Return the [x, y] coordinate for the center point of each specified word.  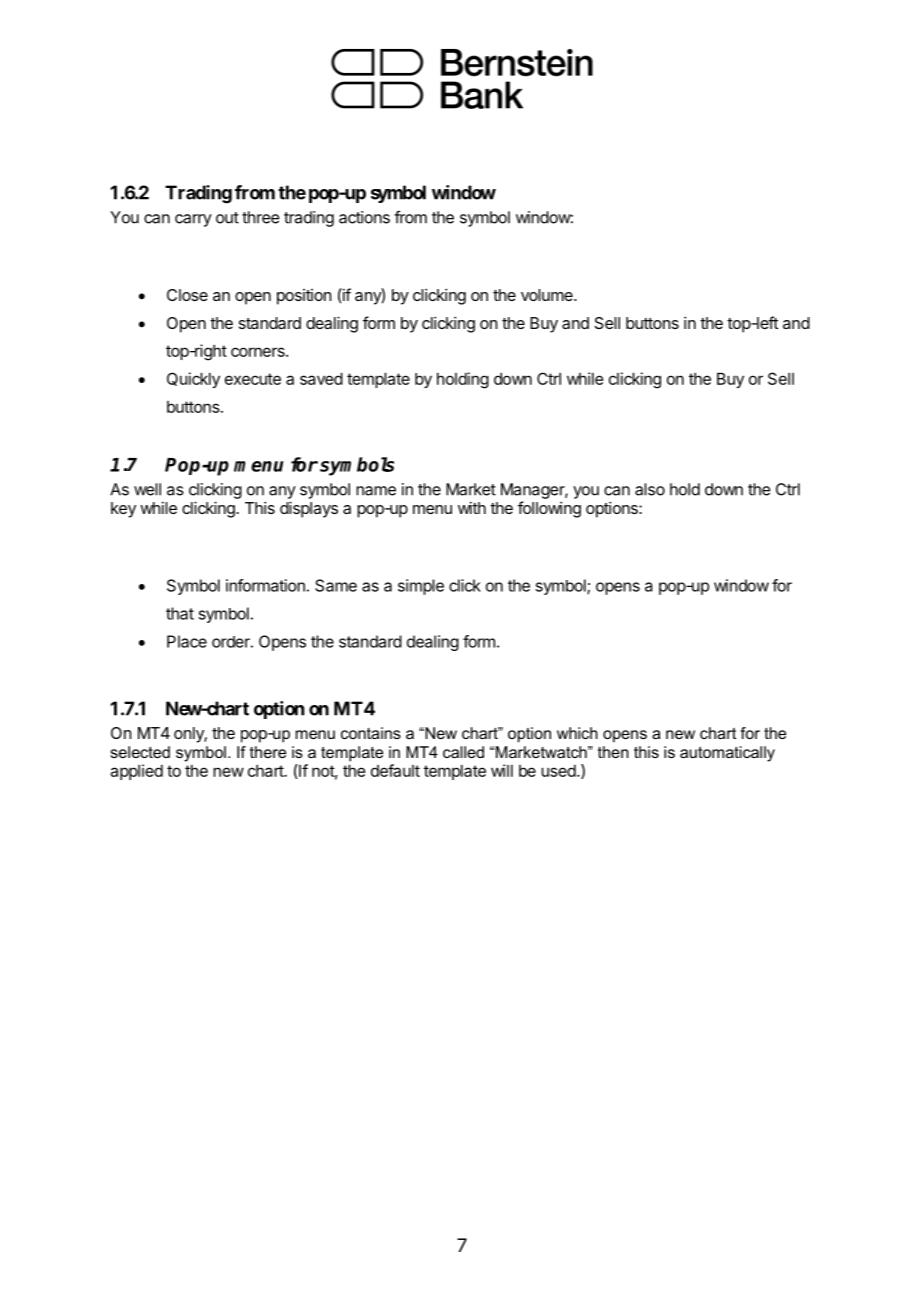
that [180, 613]
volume [548, 295]
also [650, 489]
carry [193, 220]
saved [321, 379]
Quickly [193, 380]
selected [140, 752]
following [549, 509]
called [463, 752]
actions [364, 217]
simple [421, 587]
